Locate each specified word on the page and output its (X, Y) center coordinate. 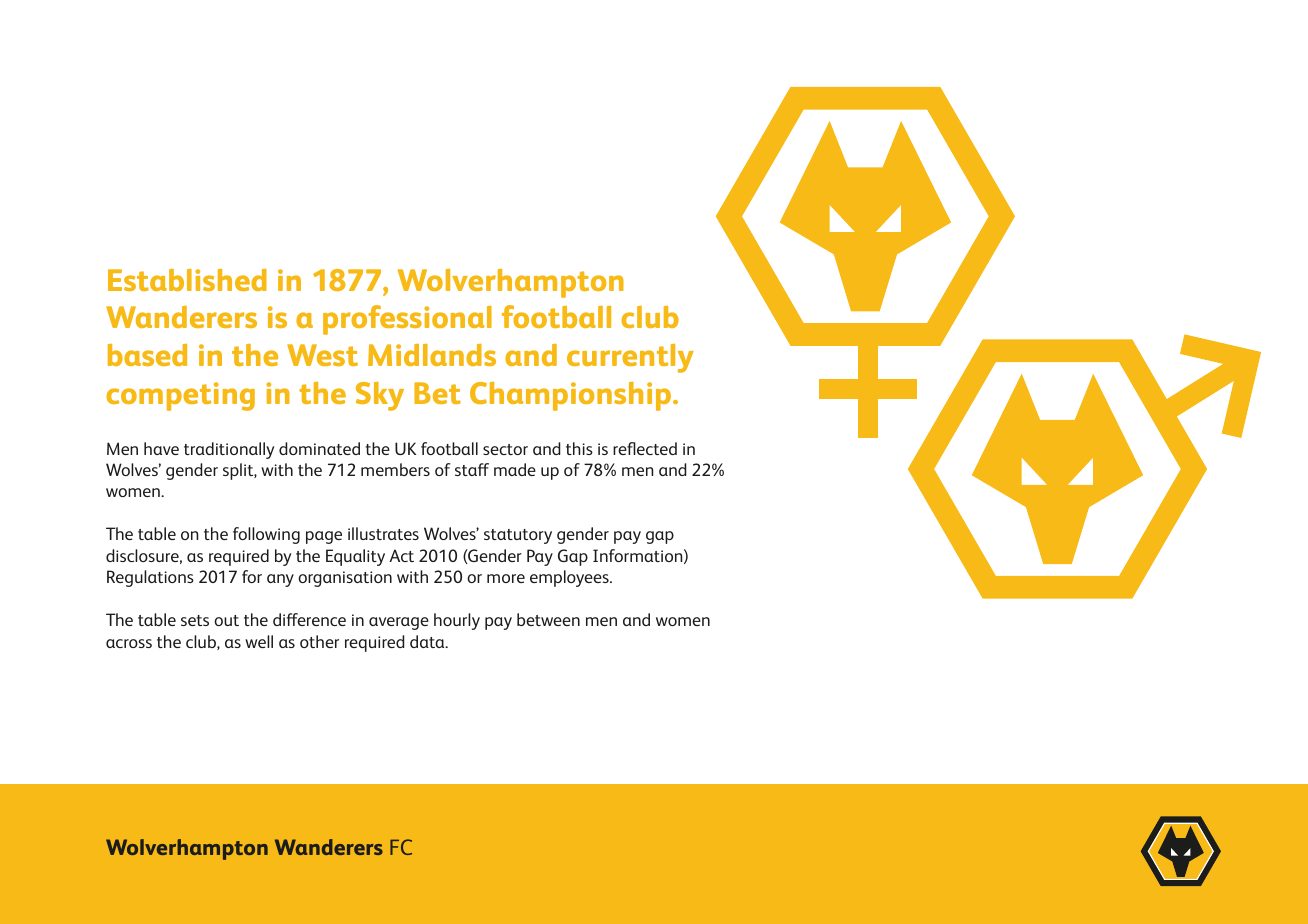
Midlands (432, 355)
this (579, 448)
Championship (570, 396)
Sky (380, 396)
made (515, 469)
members (395, 469)
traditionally (229, 450)
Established (187, 280)
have (161, 448)
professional (407, 320)
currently (630, 358)
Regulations (150, 578)
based (147, 355)
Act (401, 555)
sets (195, 620)
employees (570, 578)
